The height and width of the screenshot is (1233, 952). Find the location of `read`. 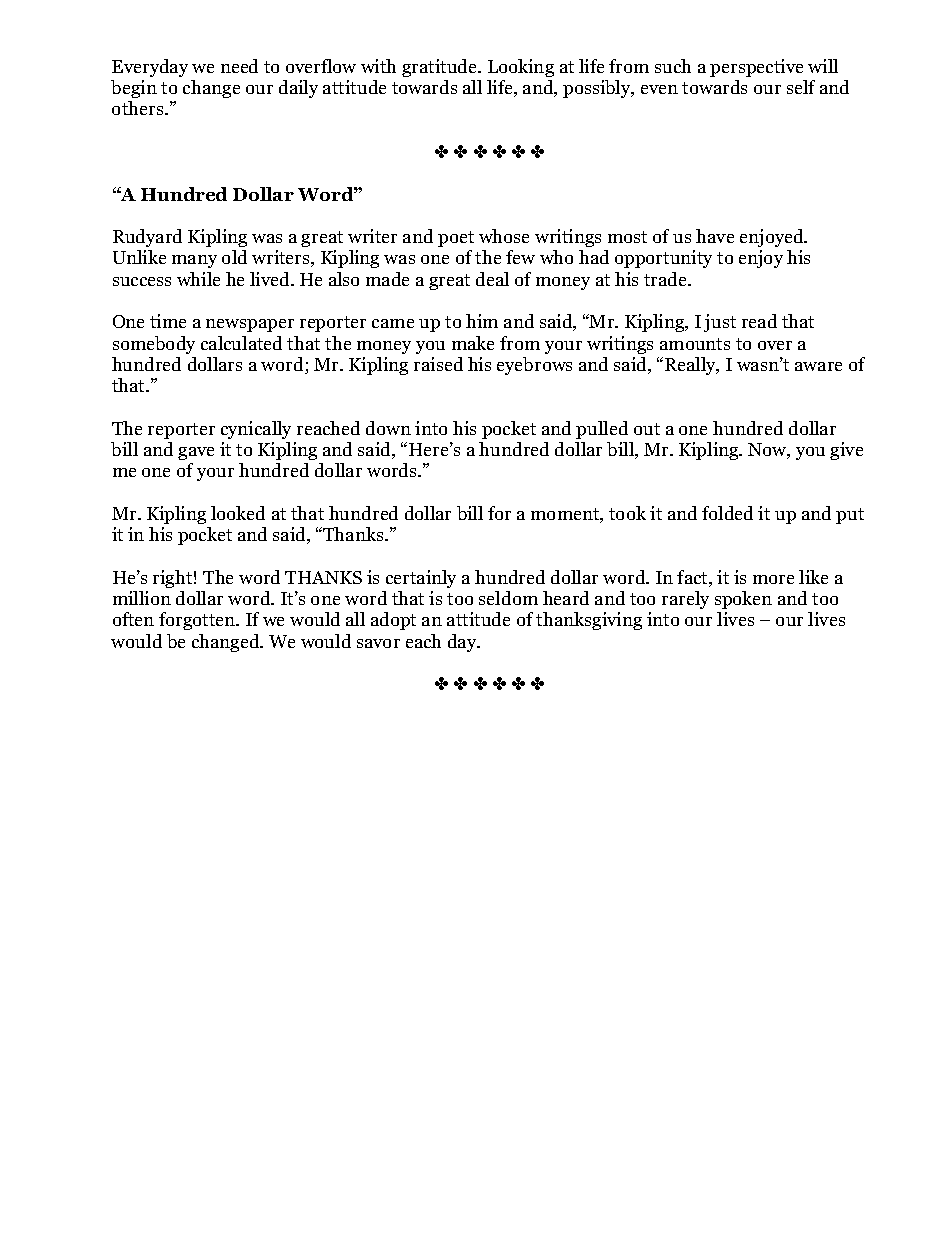

read is located at coordinates (759, 321).
